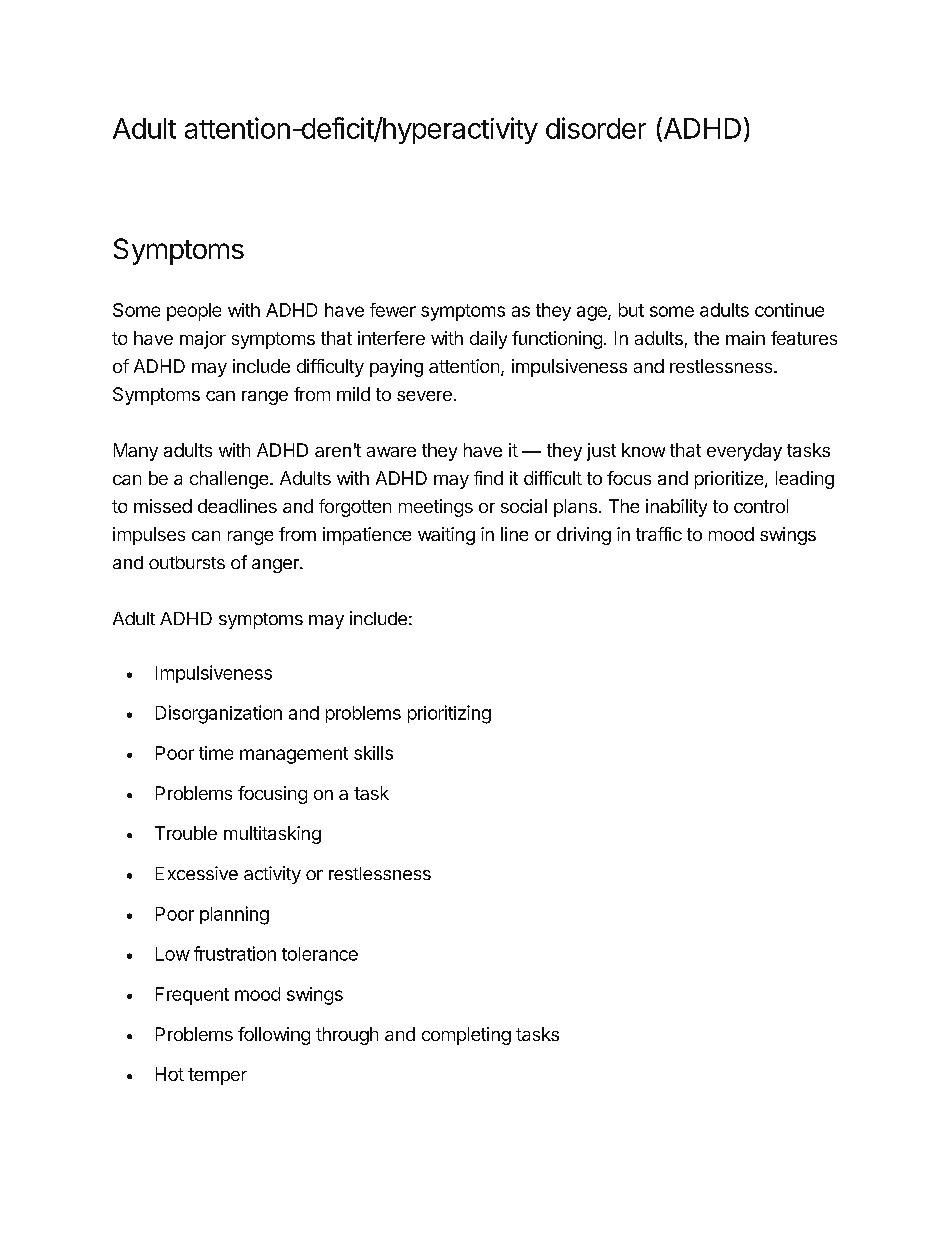  What do you see at coordinates (347, 1036) in the page?
I see `through` at bounding box center [347, 1036].
